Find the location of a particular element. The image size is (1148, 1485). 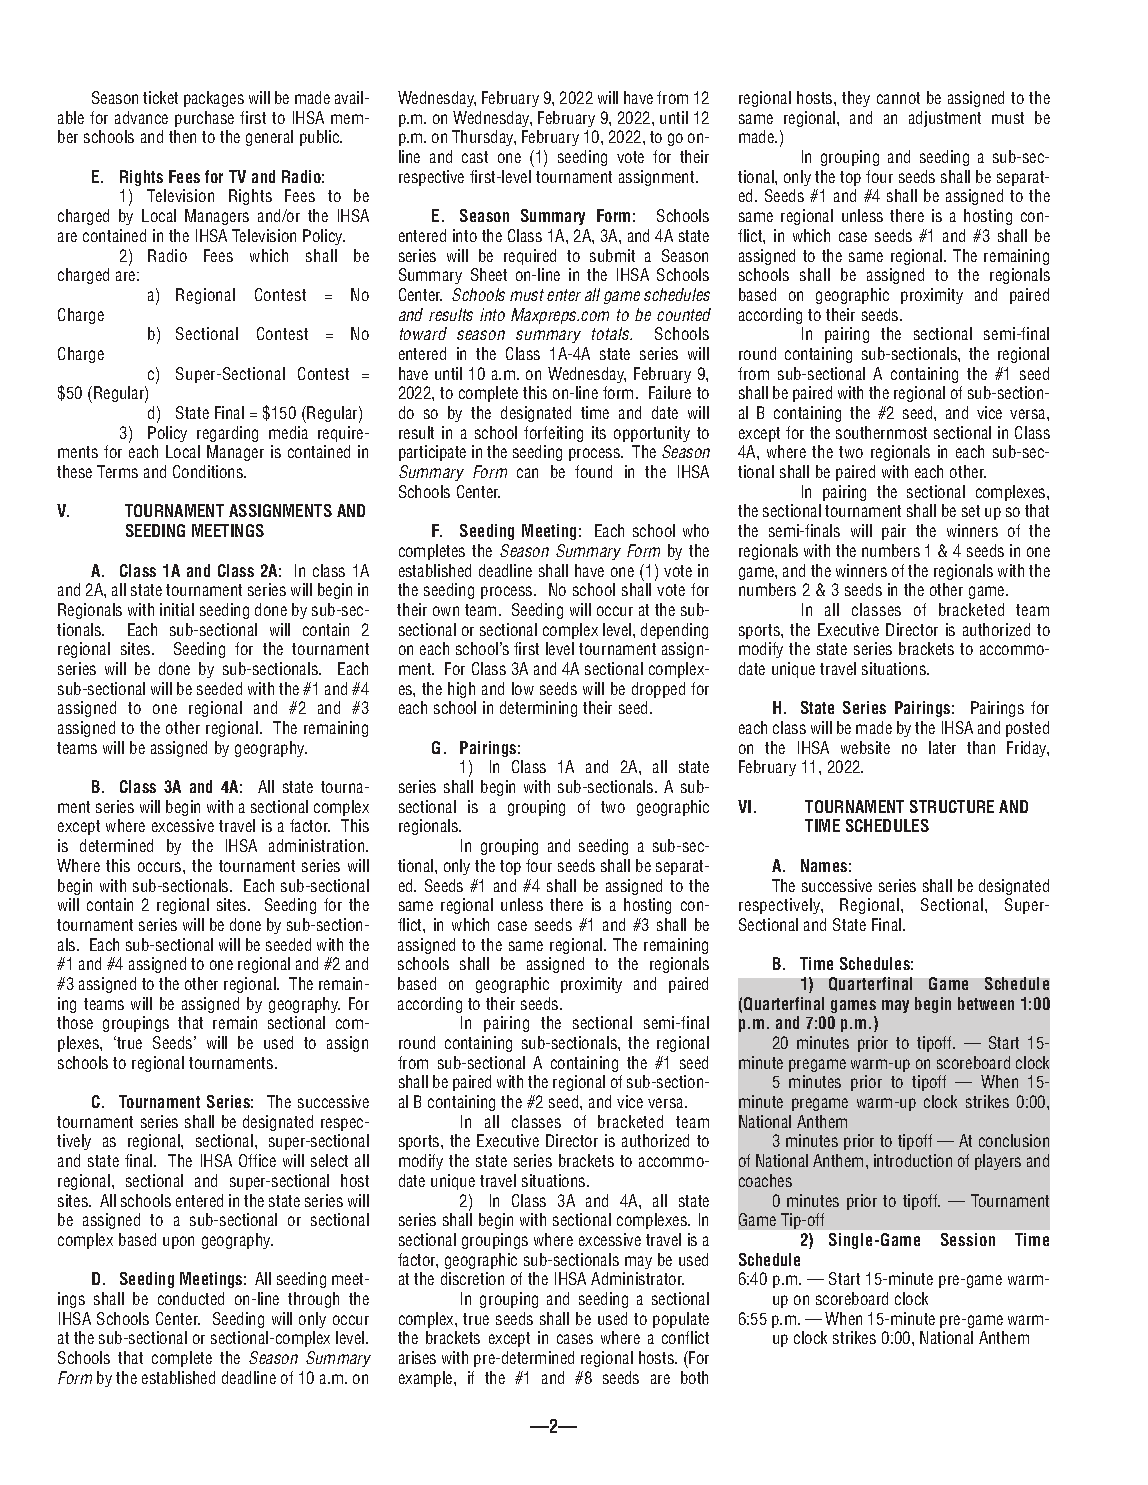

then is located at coordinates (182, 136).
